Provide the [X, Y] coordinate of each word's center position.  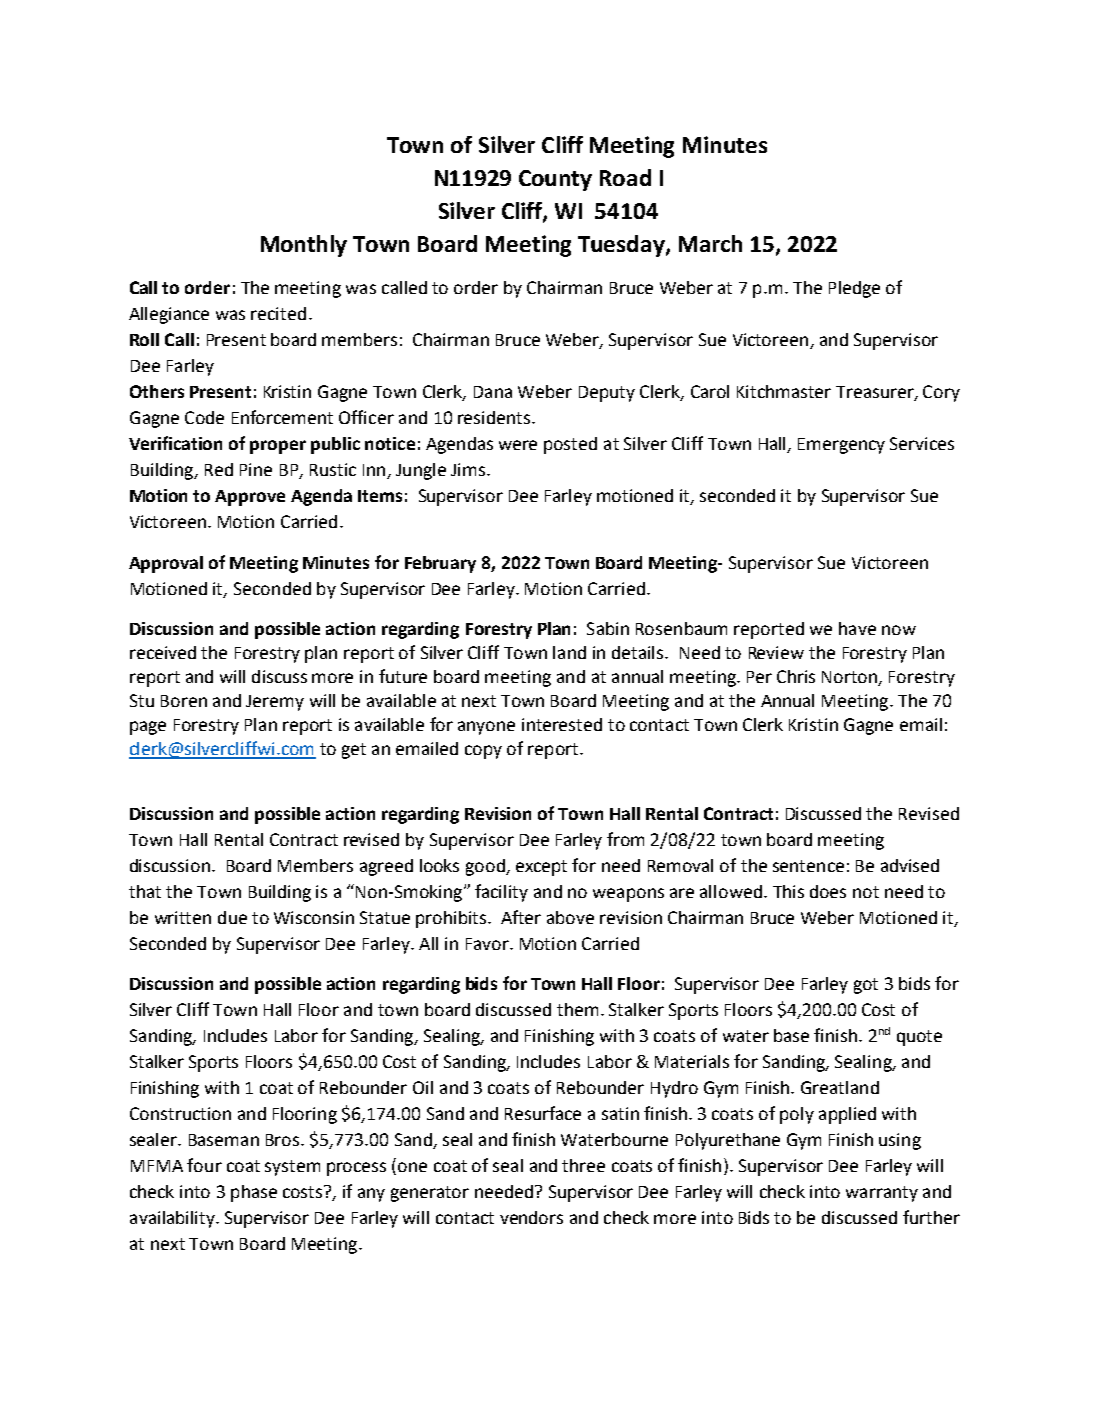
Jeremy [275, 703]
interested [562, 724]
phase [254, 1193]
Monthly [304, 246]
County [555, 180]
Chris [796, 676]
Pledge [854, 289]
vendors [531, 1217]
